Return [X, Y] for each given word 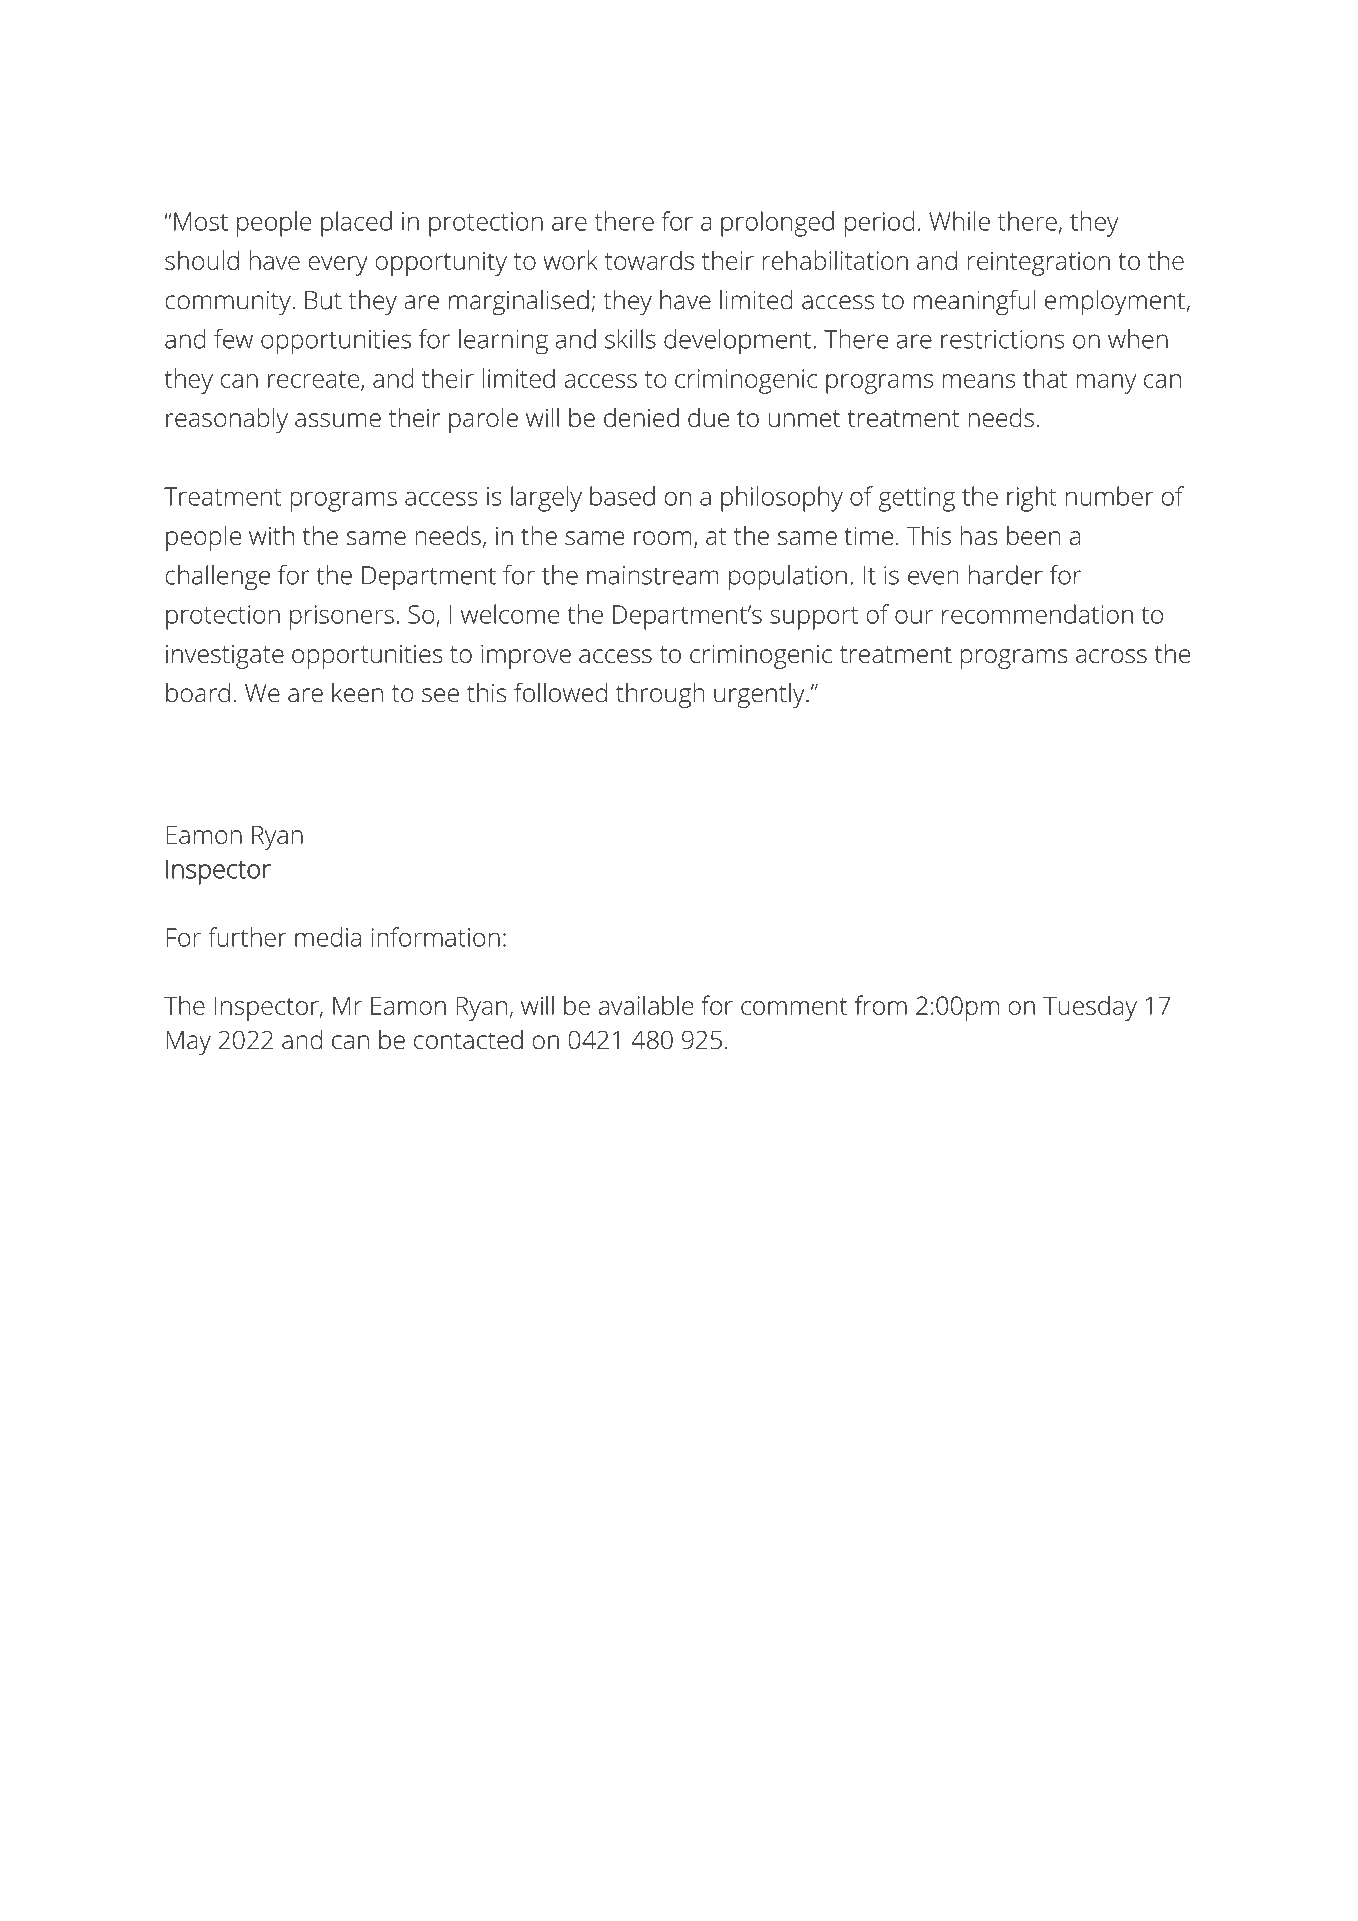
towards [649, 260]
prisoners [342, 617]
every [338, 266]
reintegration [1039, 263]
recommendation [1037, 614]
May [188, 1043]
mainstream [652, 575]
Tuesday [1090, 1008]
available [646, 1005]
